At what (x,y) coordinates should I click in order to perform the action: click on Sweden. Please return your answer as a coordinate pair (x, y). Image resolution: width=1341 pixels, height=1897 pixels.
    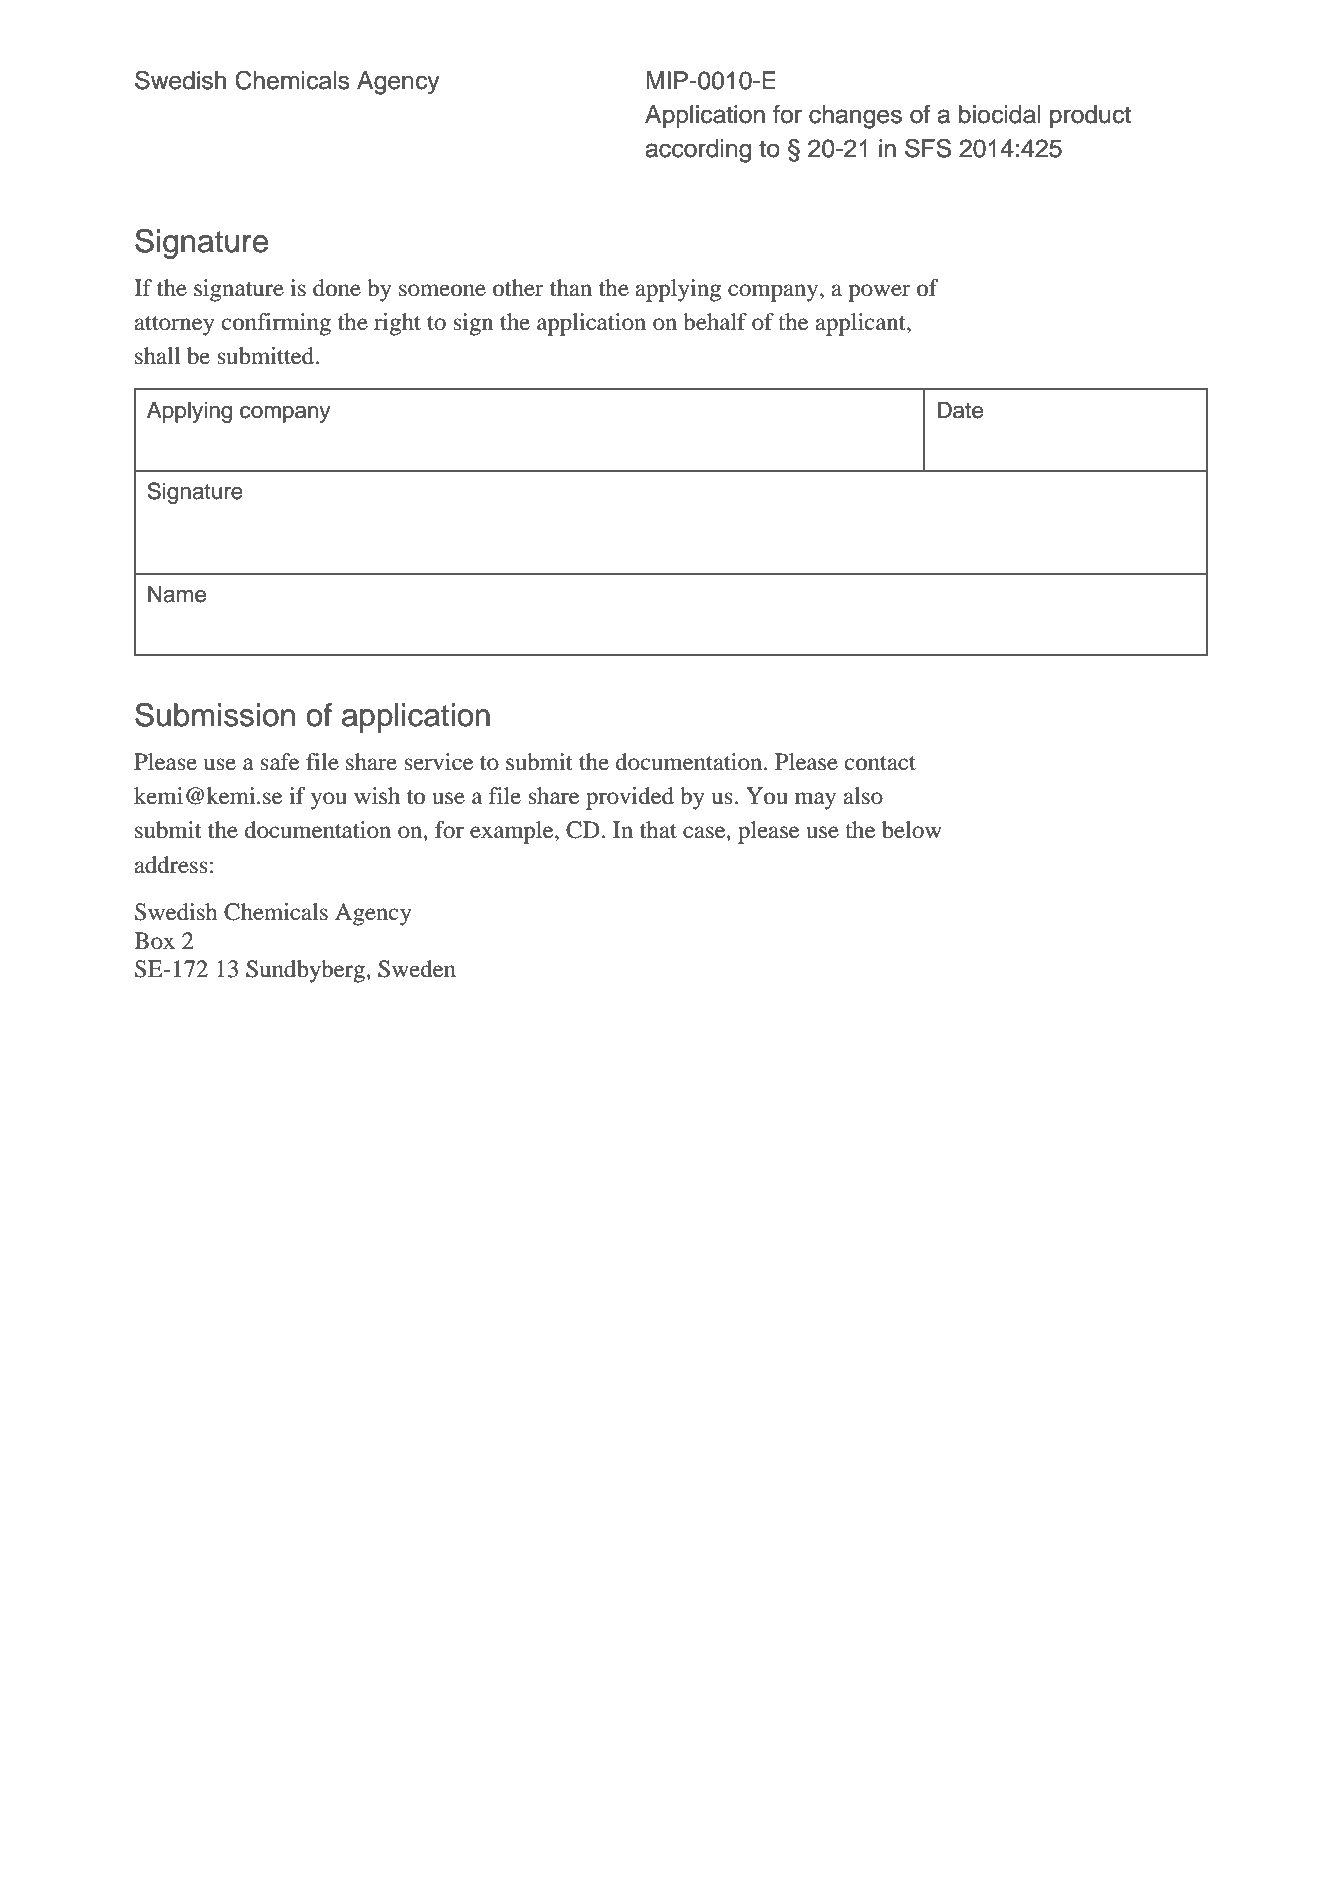
    Looking at the image, I should click on (417, 969).
